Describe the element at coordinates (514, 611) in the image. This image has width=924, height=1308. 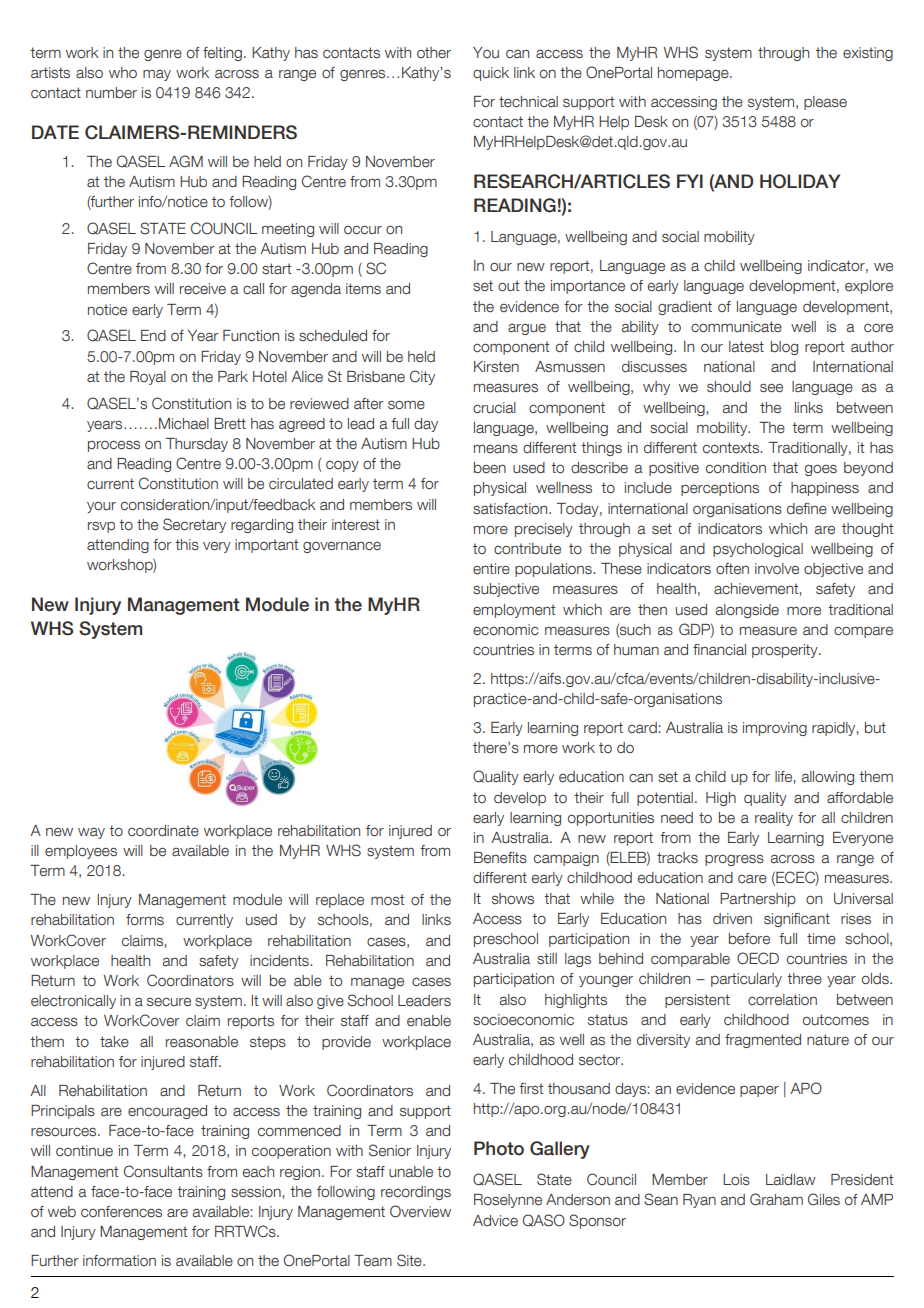
I see `employment` at that location.
